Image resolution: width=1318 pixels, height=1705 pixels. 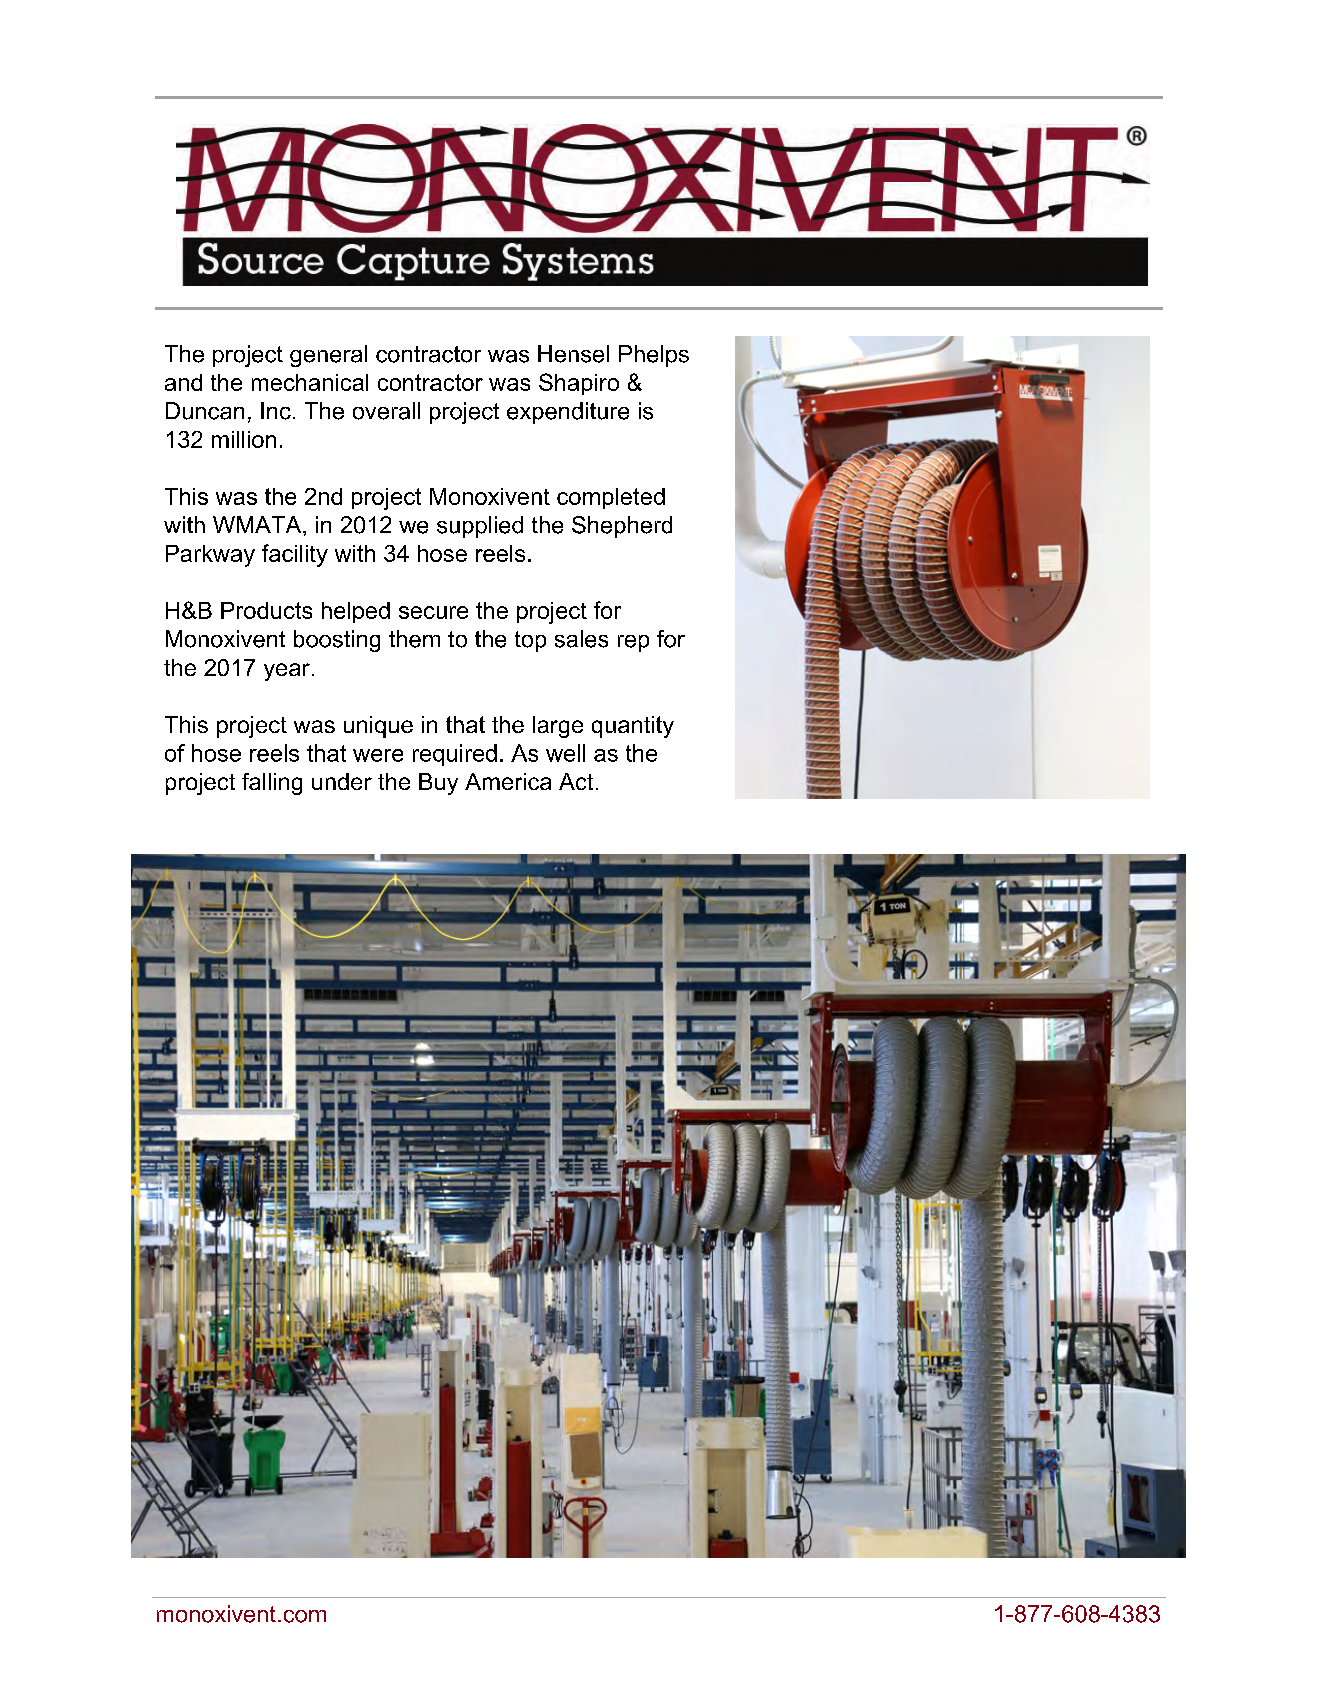 I want to click on and, so click(x=183, y=382).
